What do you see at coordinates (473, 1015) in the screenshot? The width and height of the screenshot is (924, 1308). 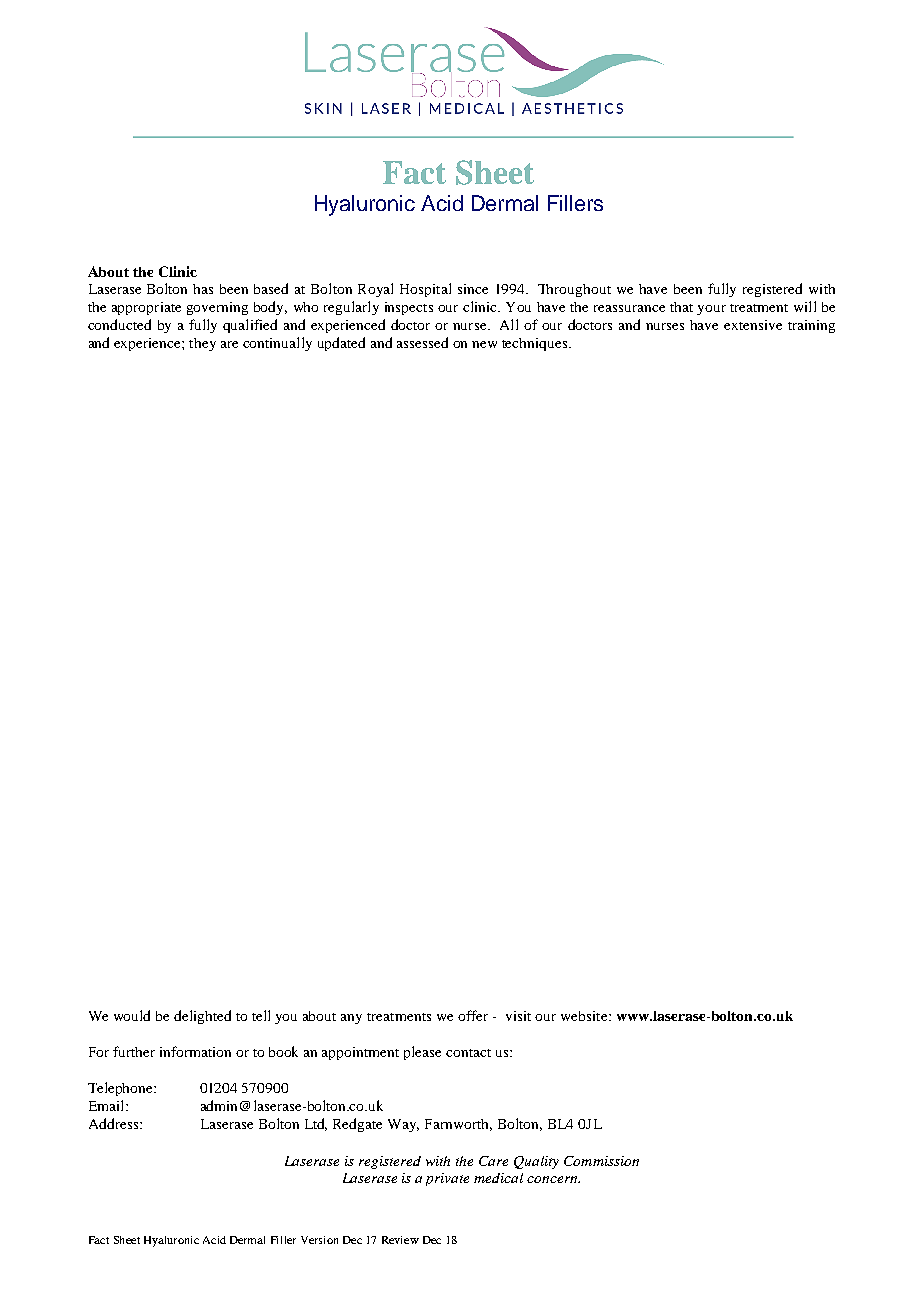 I see `offer` at bounding box center [473, 1015].
